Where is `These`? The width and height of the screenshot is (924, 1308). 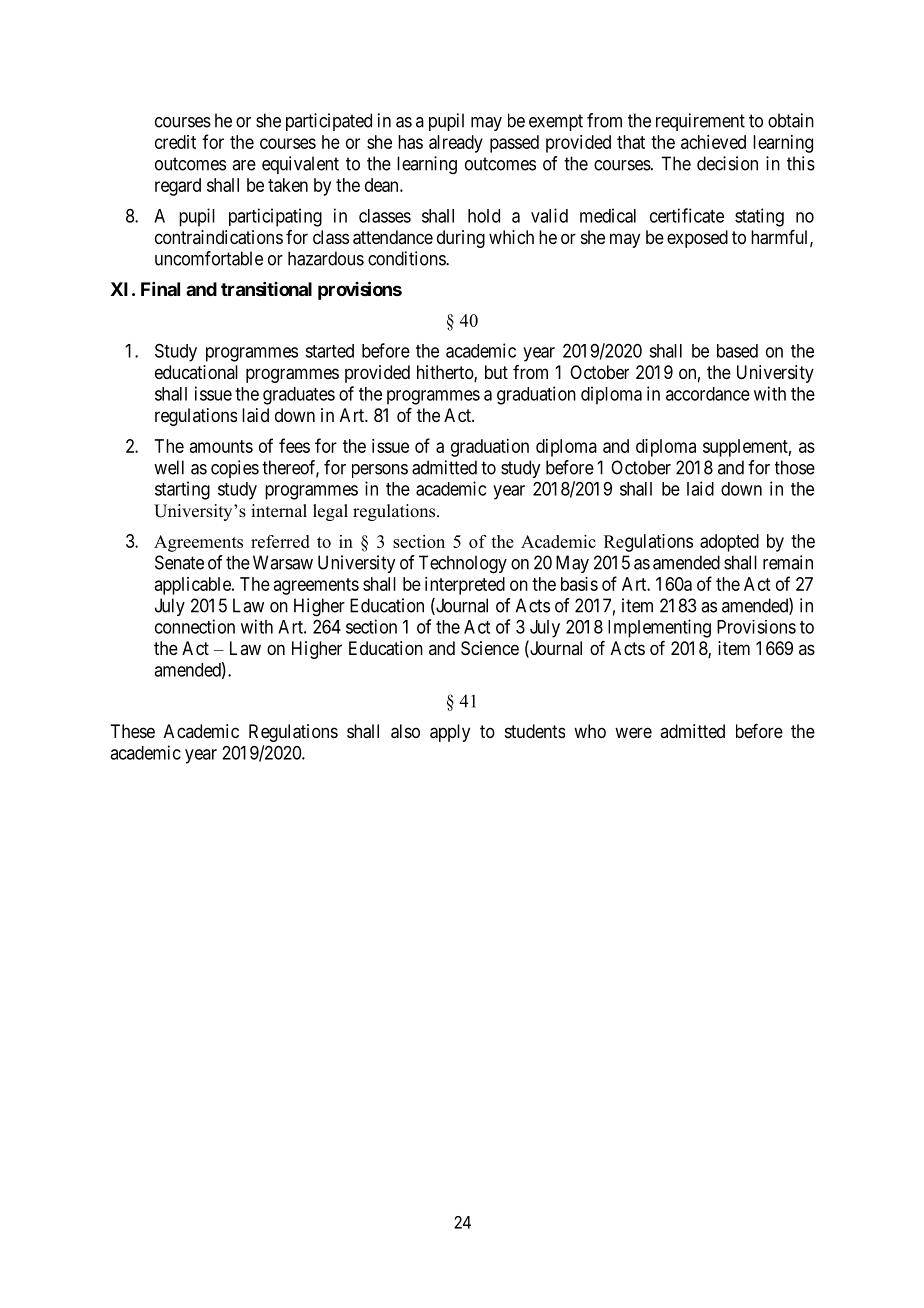
These is located at coordinates (132, 731).
